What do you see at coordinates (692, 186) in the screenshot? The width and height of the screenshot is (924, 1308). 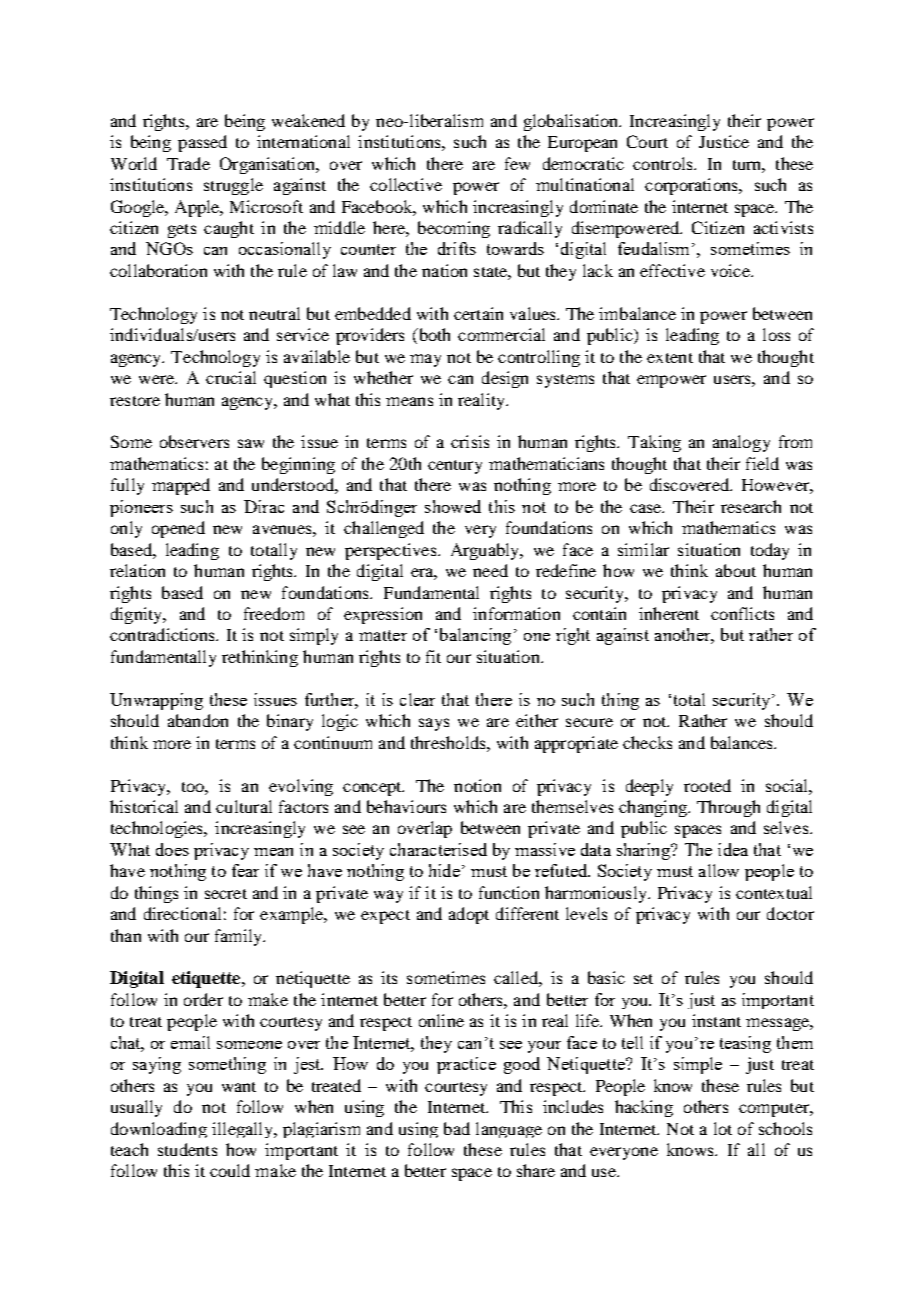 I see `corporations` at bounding box center [692, 186].
